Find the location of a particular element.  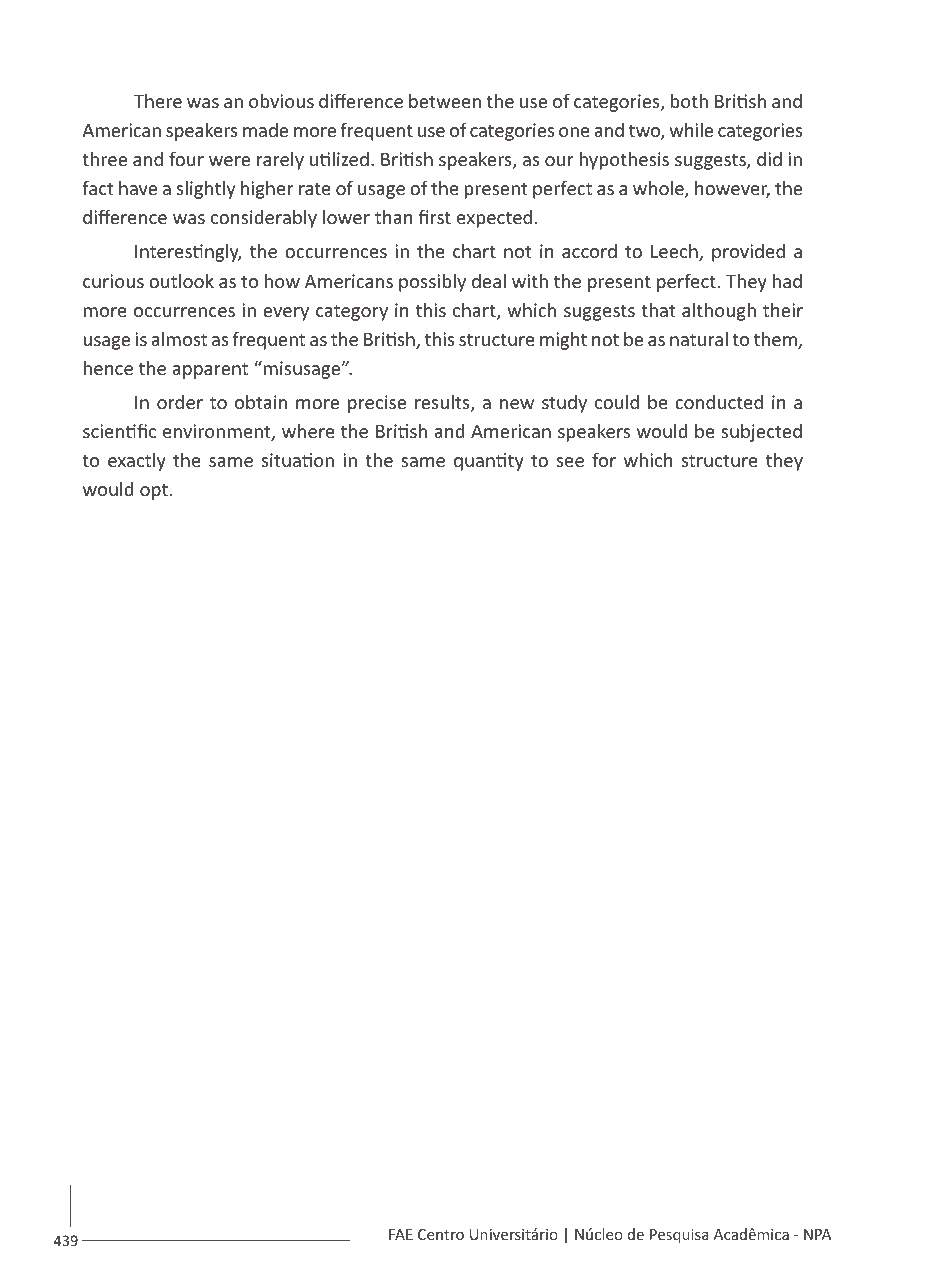

exactly is located at coordinates (137, 462).
